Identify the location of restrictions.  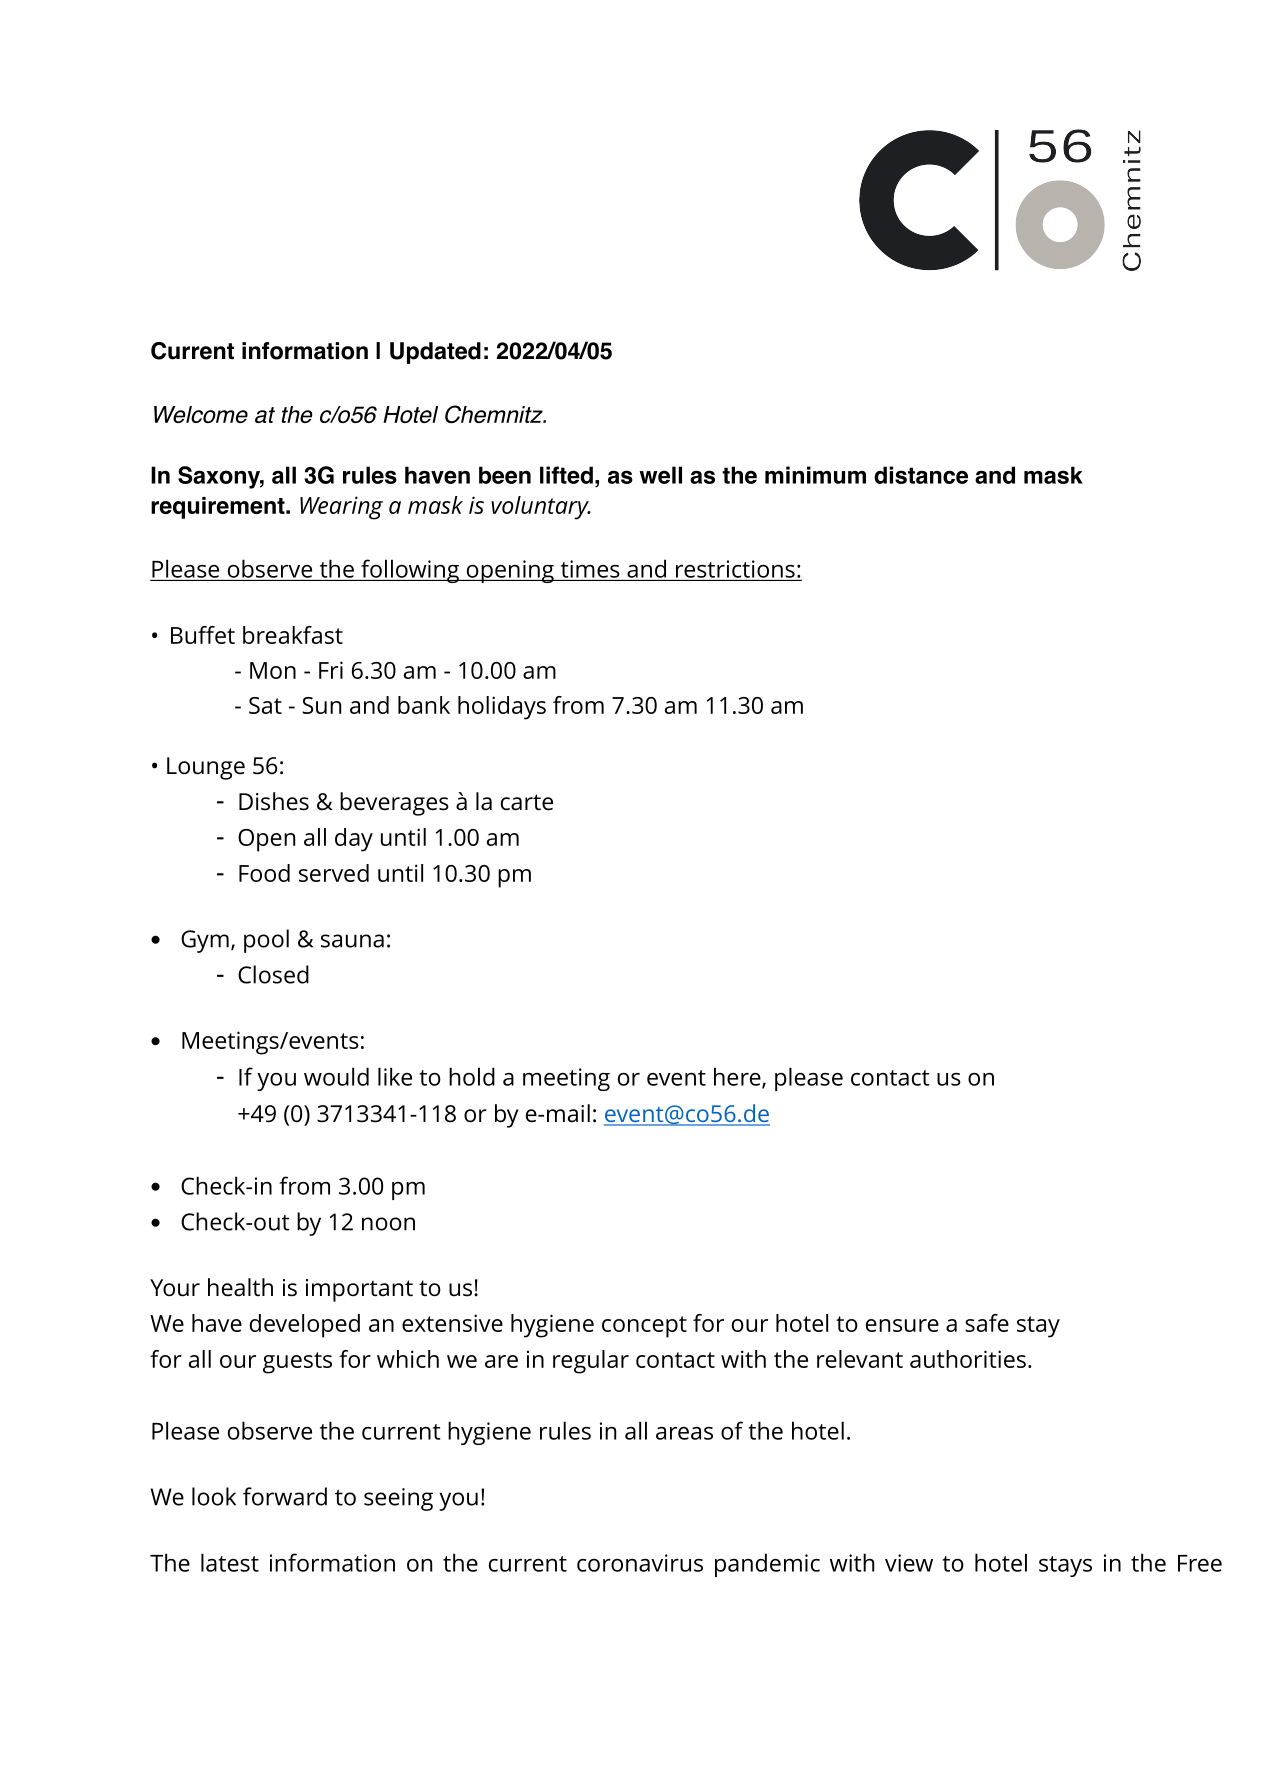
(735, 569).
